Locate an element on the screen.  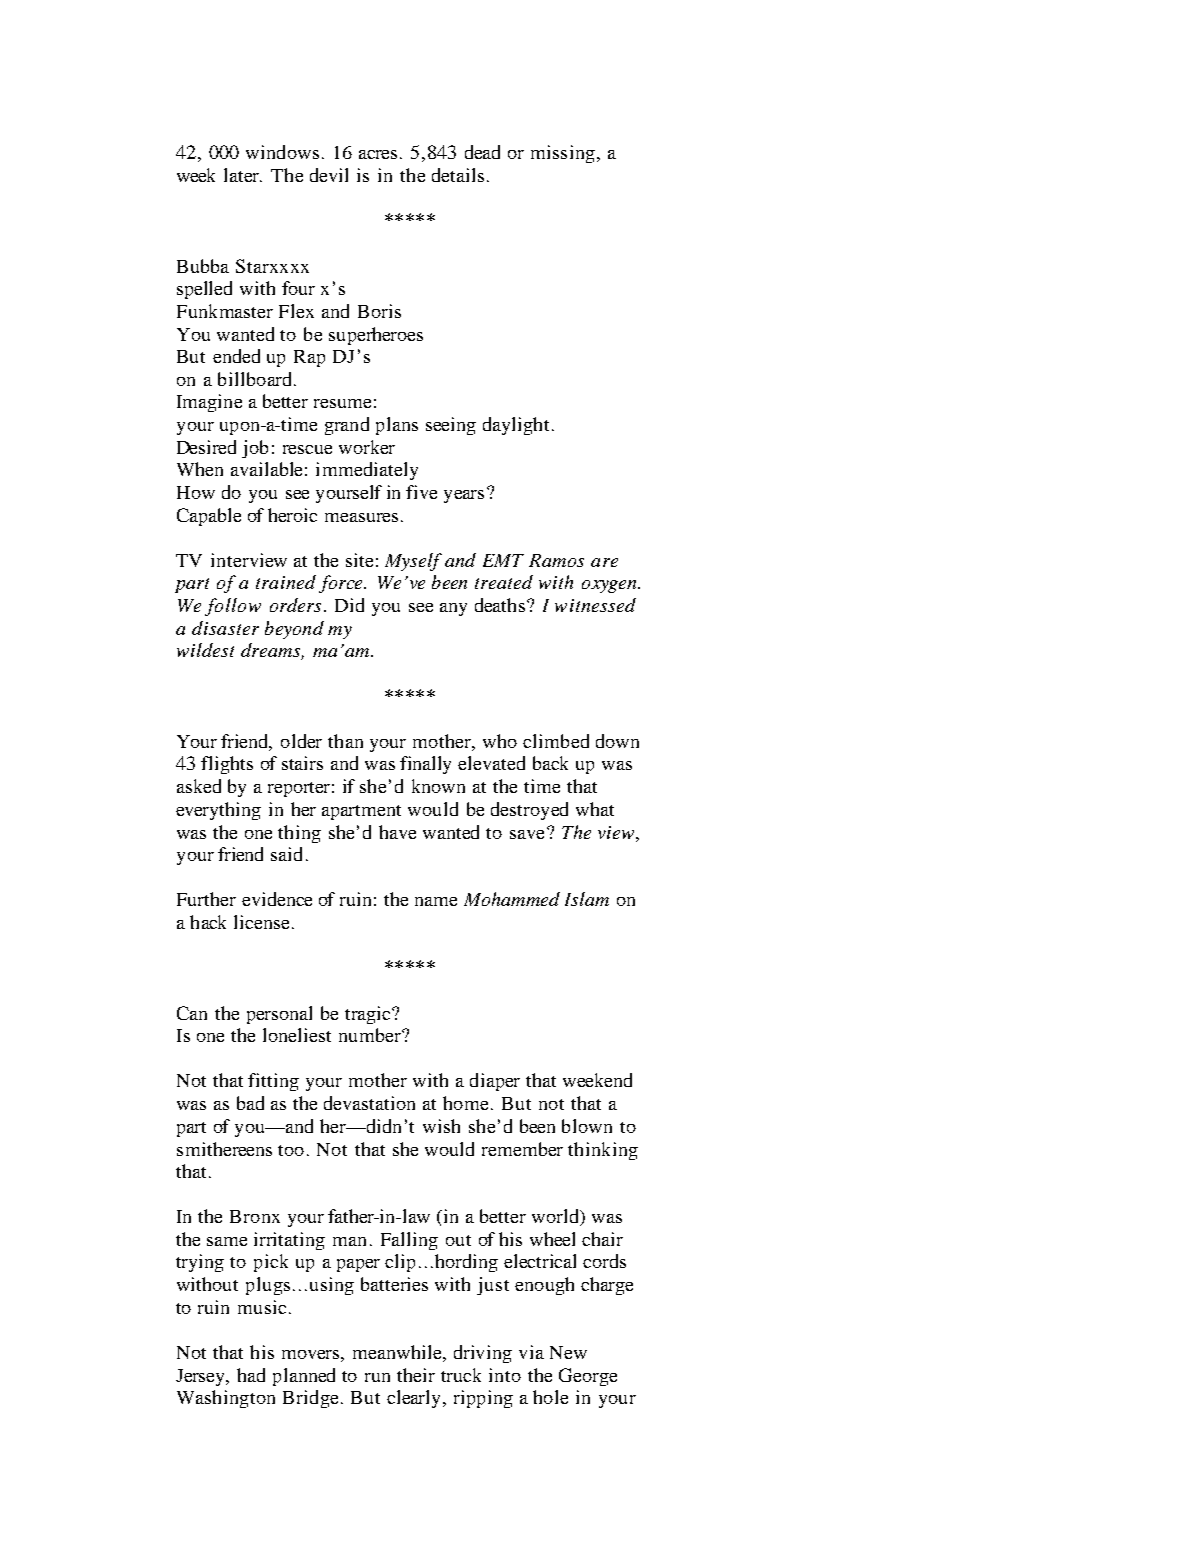
later is located at coordinates (243, 175).
